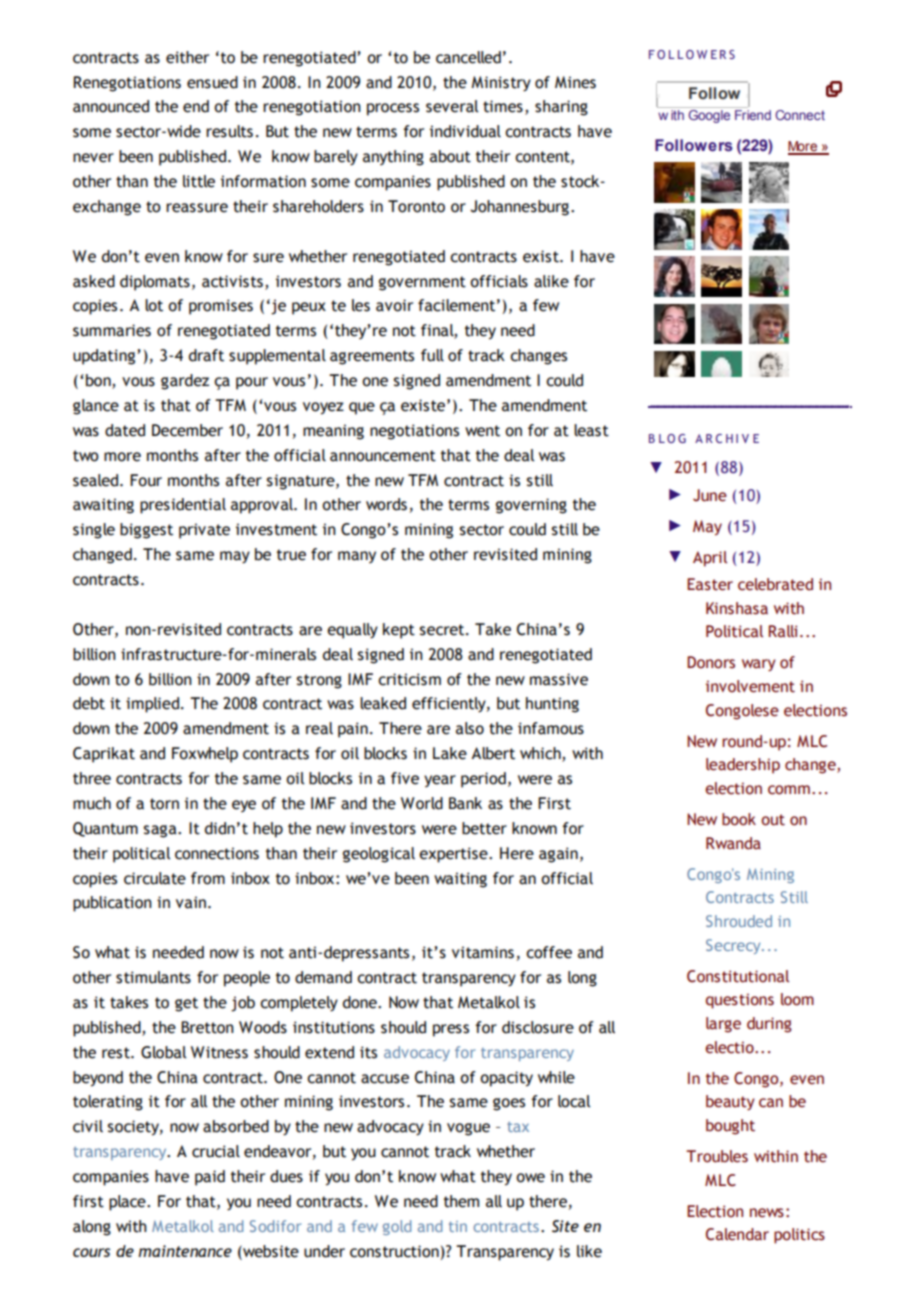  I want to click on maintenance, so click(185, 1251).
